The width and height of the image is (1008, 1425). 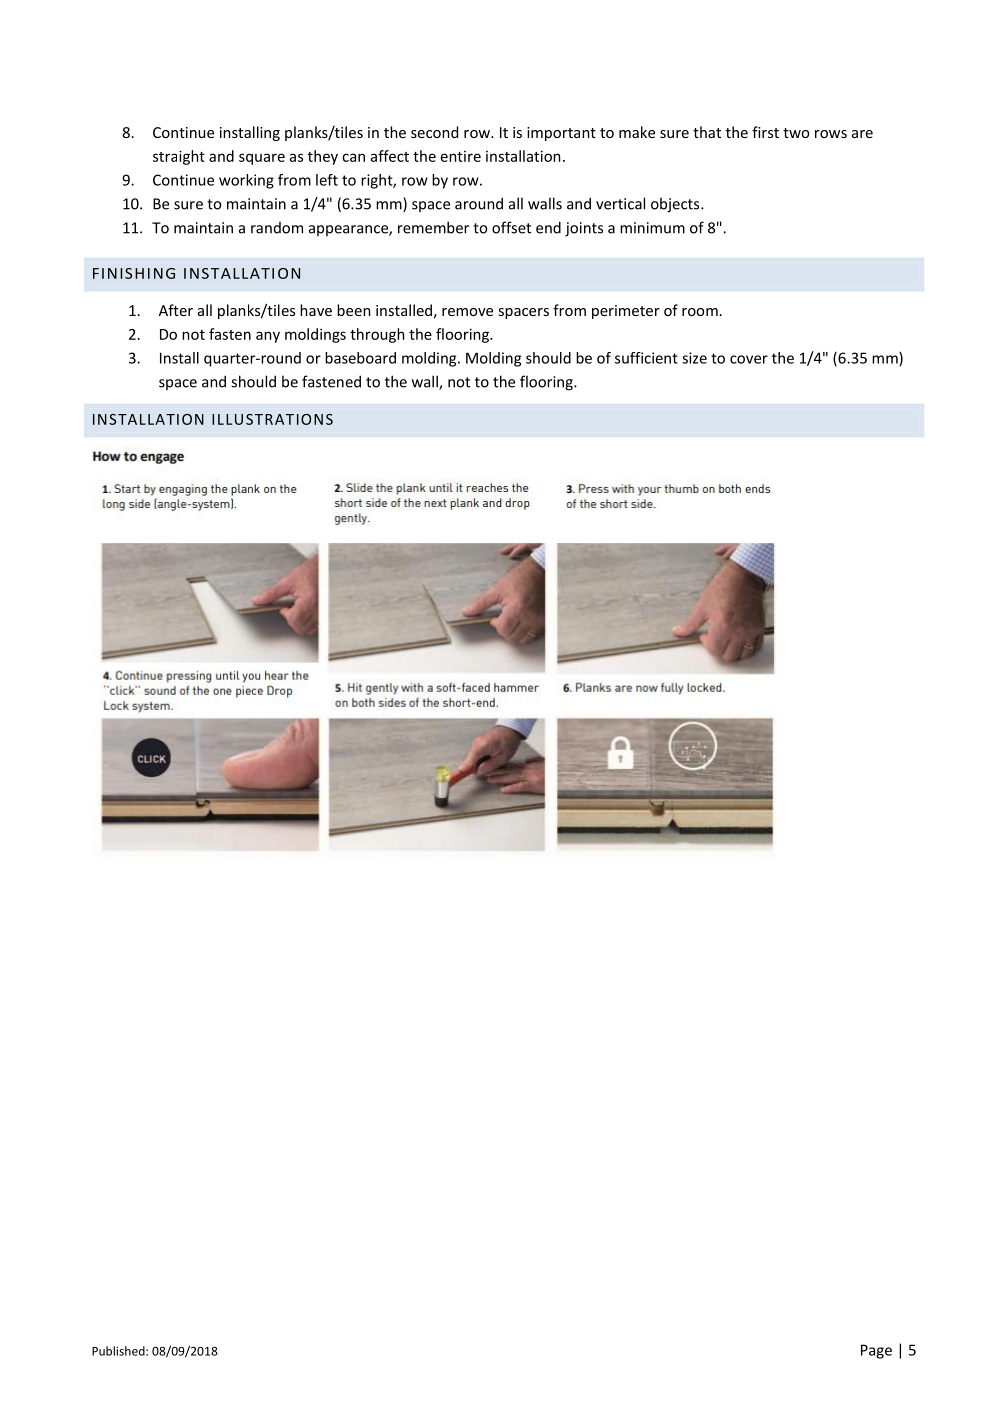 I want to click on two, so click(x=796, y=133).
